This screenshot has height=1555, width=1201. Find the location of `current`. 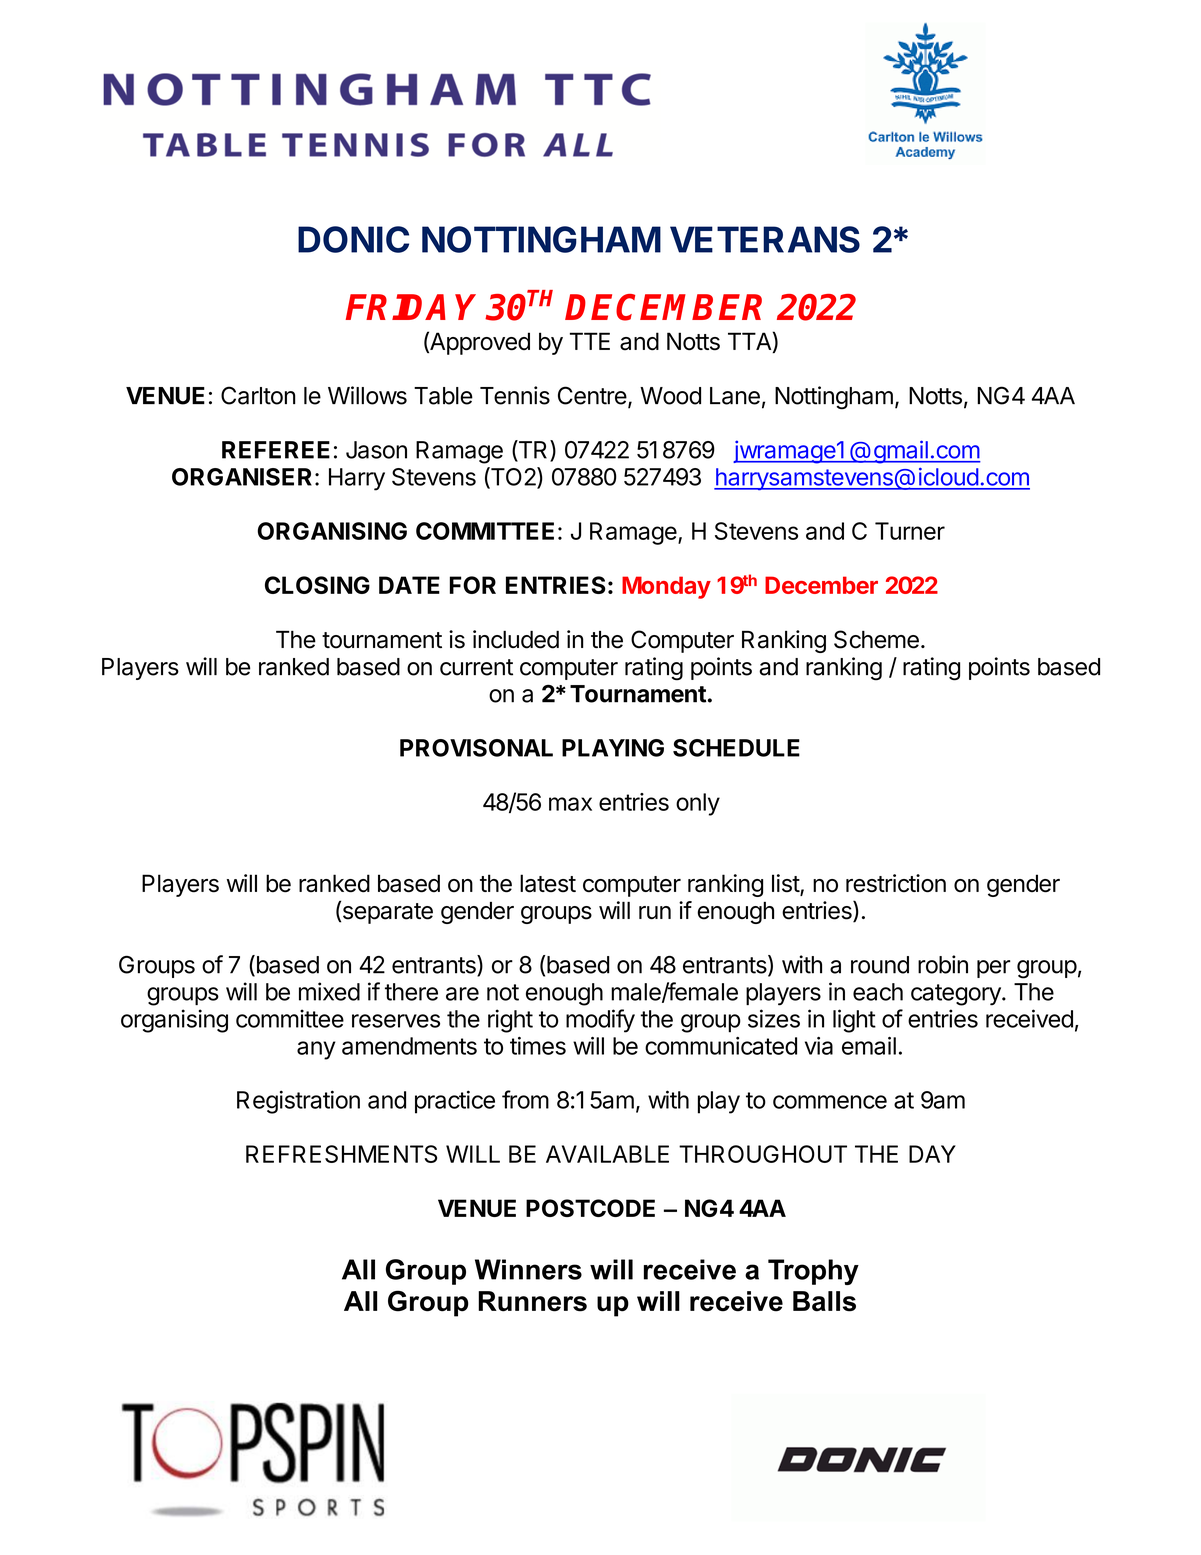

current is located at coordinates (476, 667).
